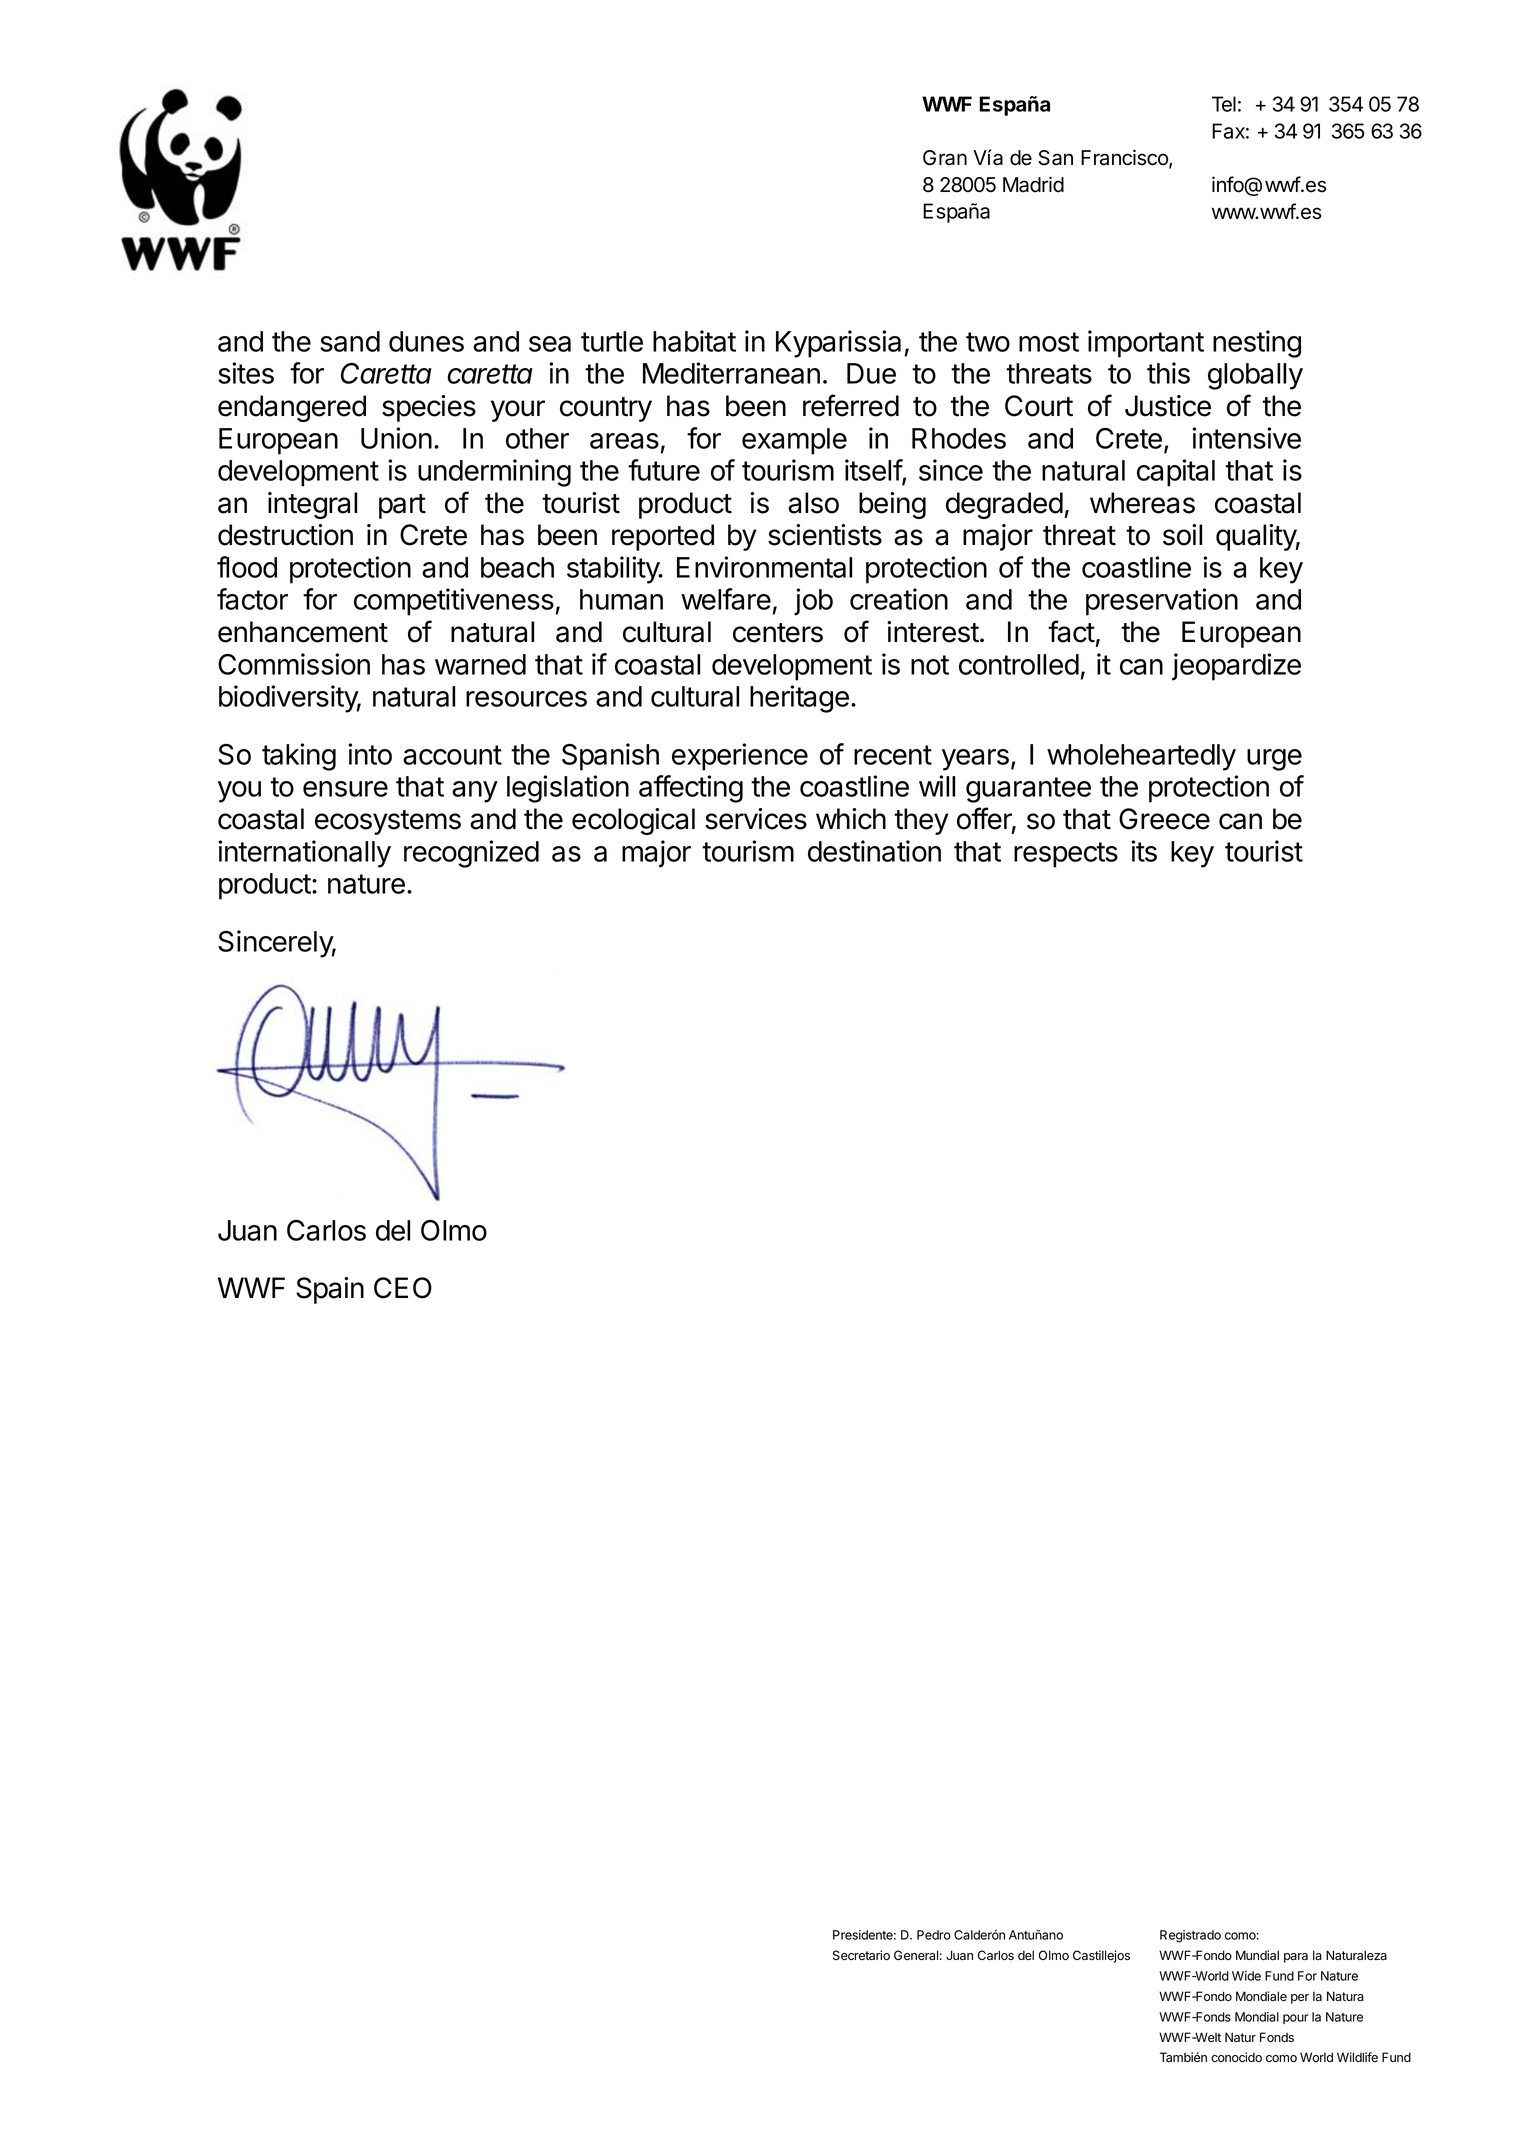 Image resolution: width=1519 pixels, height=2149 pixels. Describe the element at coordinates (1246, 1976) in the image. I see `Wide` at that location.
